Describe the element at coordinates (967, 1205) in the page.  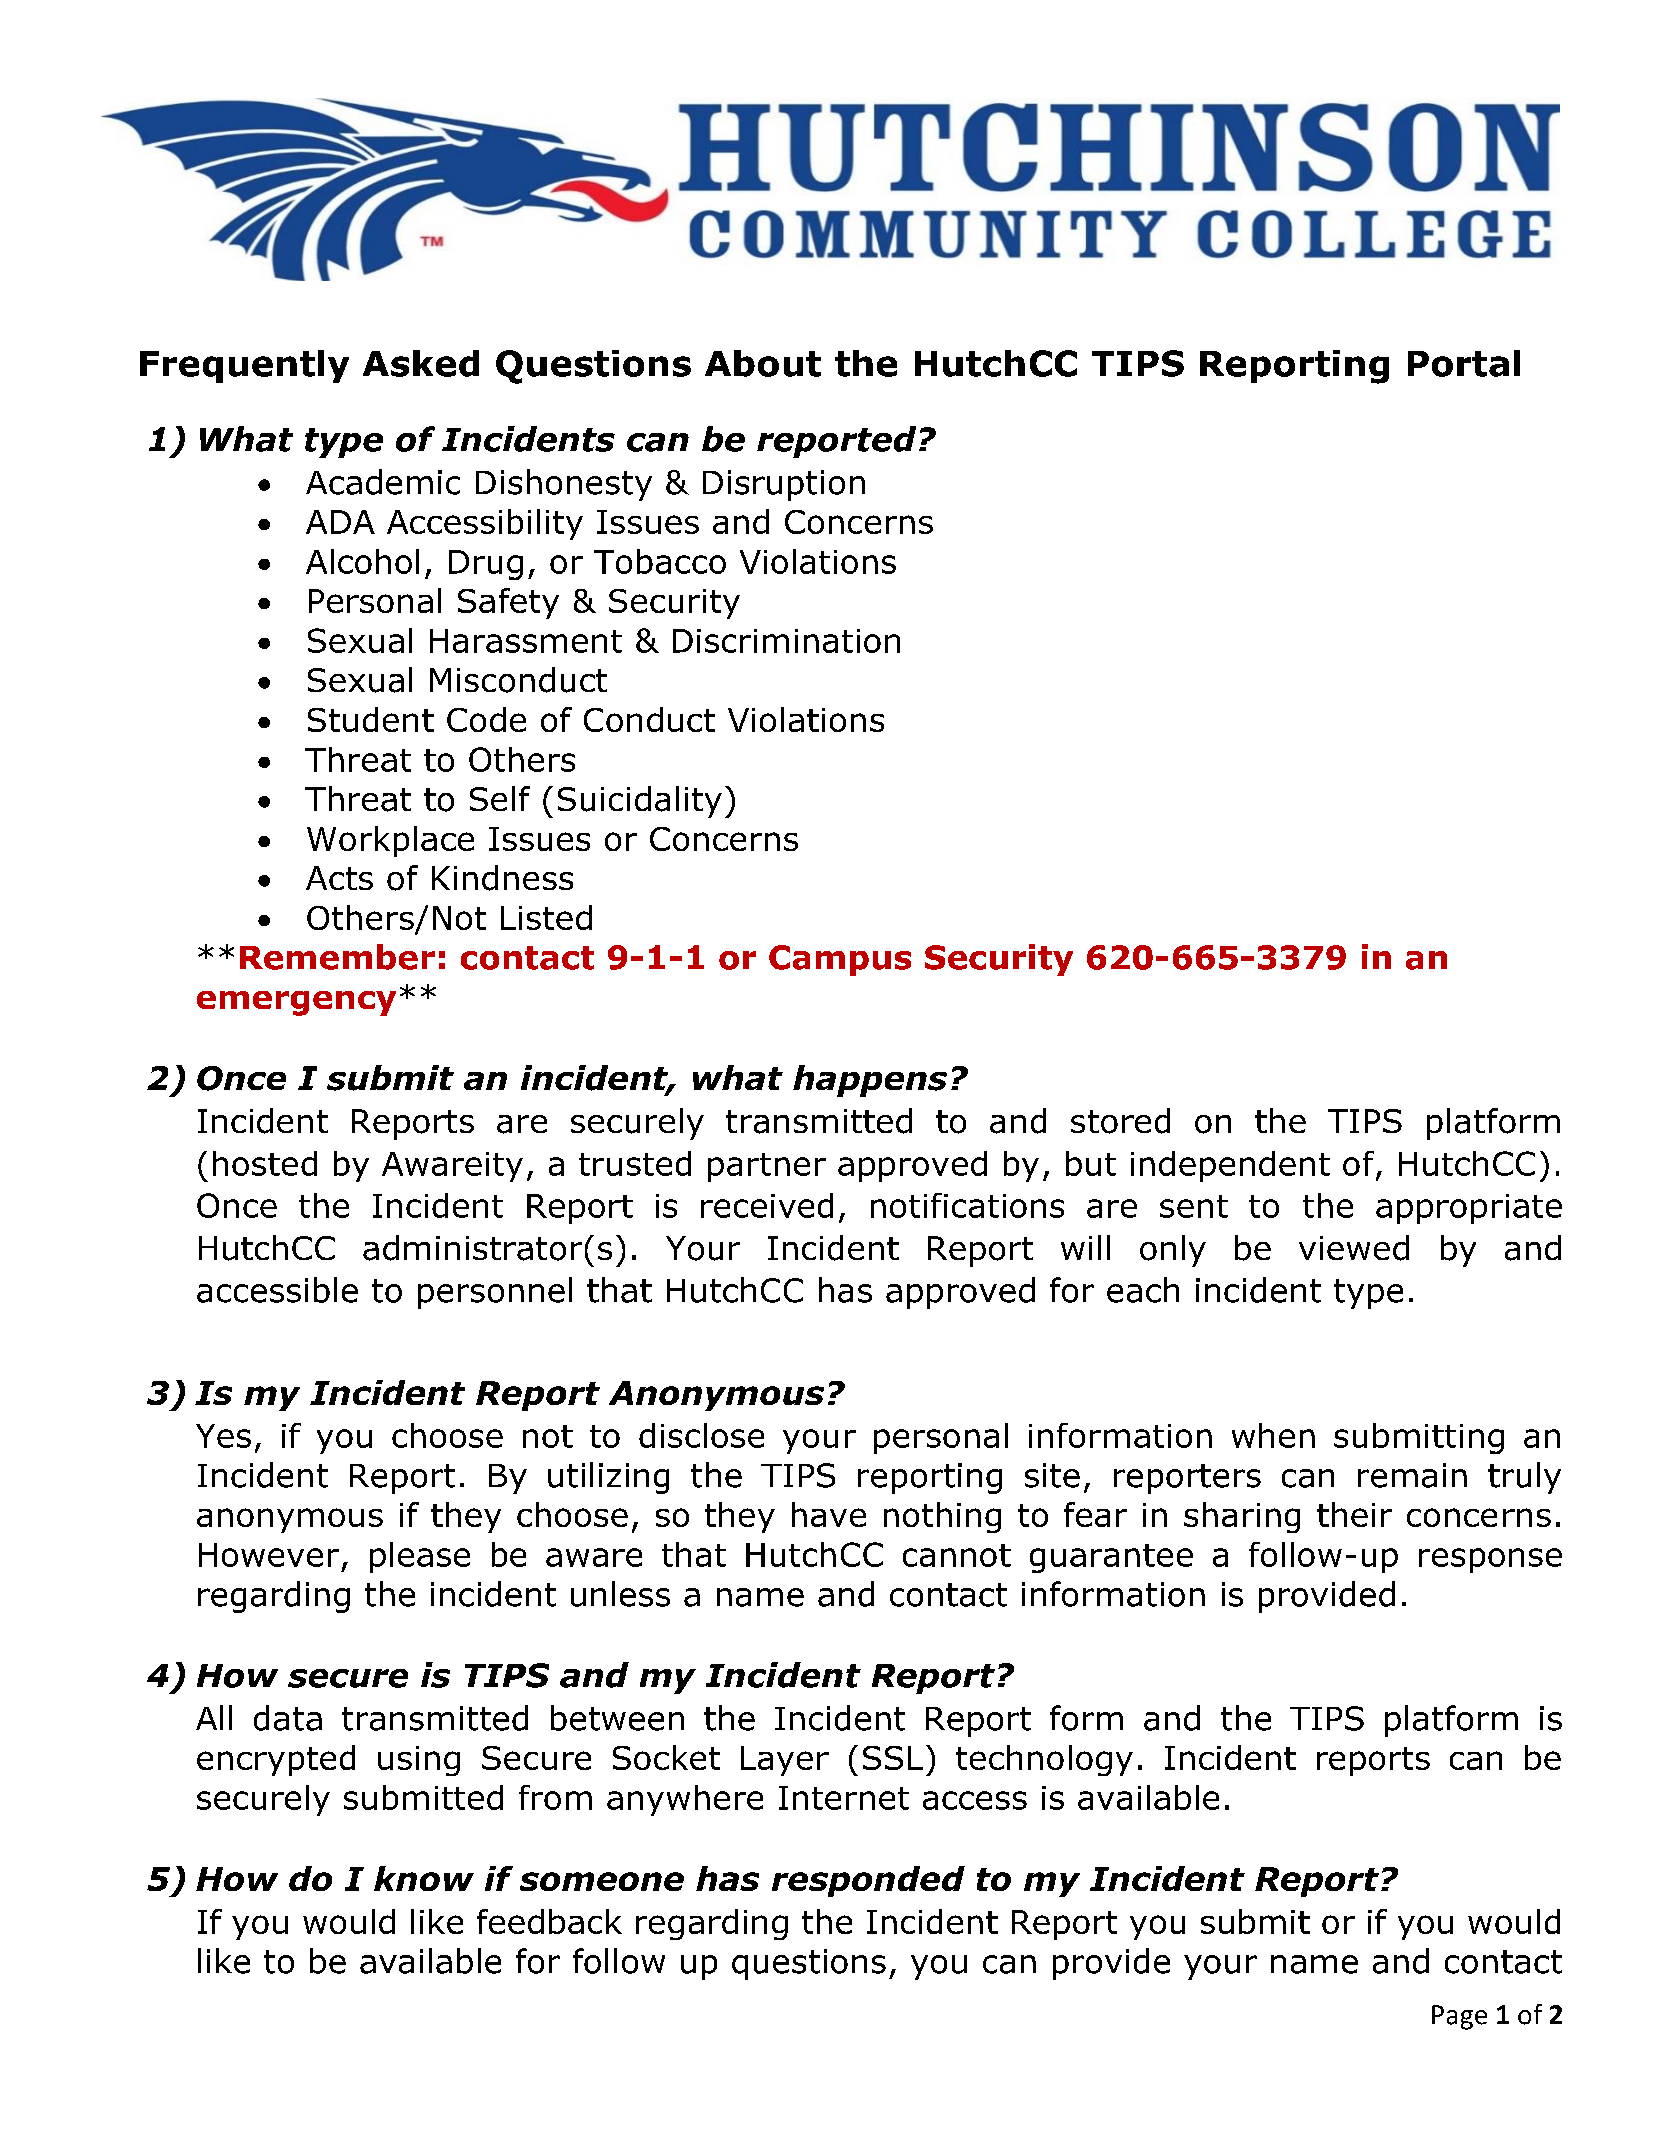
I see `notifications` at that location.
